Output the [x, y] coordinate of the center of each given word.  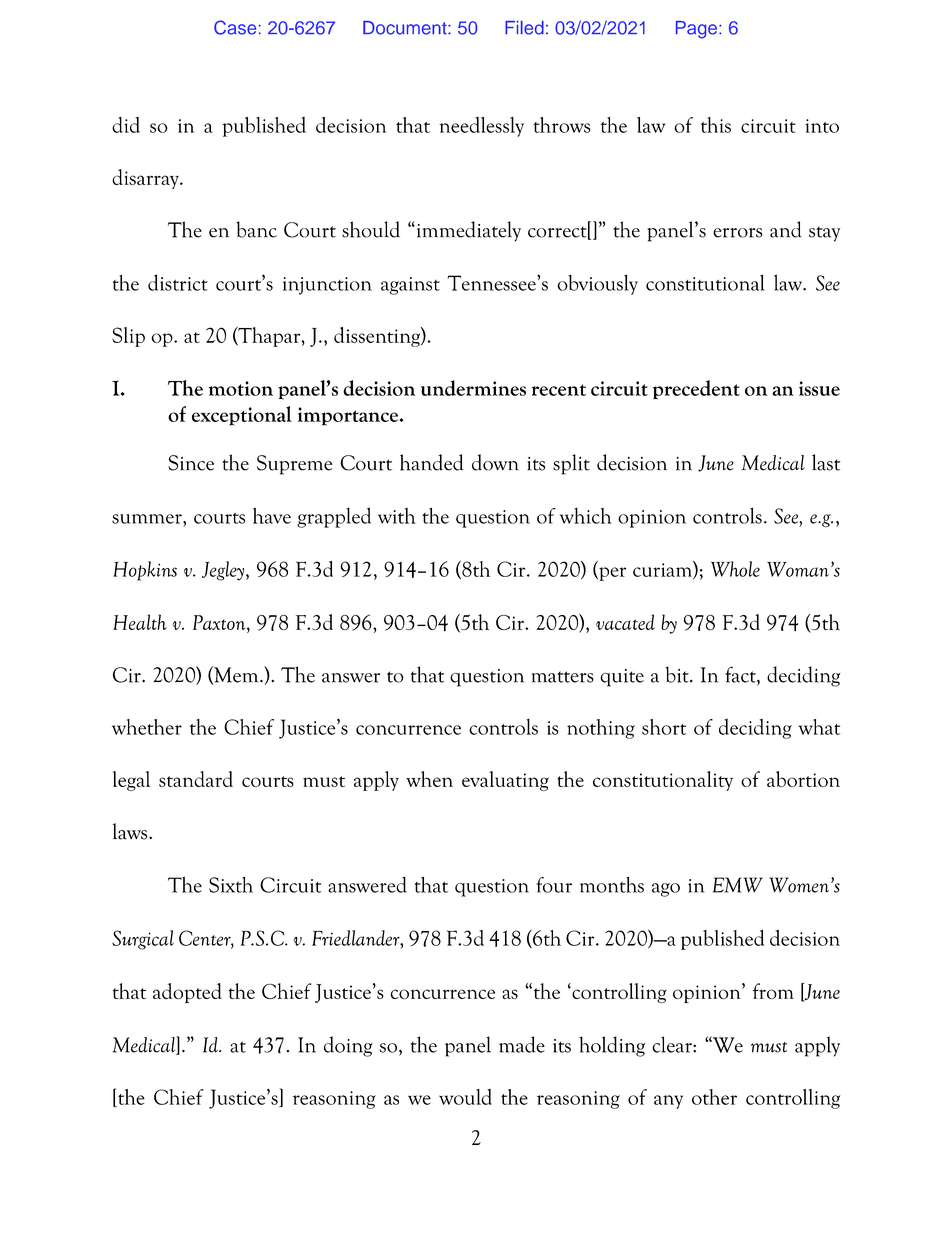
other [714, 1097]
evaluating [505, 781]
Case [235, 27]
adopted [187, 993]
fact [741, 675]
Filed [524, 28]
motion [241, 388]
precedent [696, 390]
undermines [473, 388]
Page [696, 30]
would [465, 1097]
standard [196, 779]
